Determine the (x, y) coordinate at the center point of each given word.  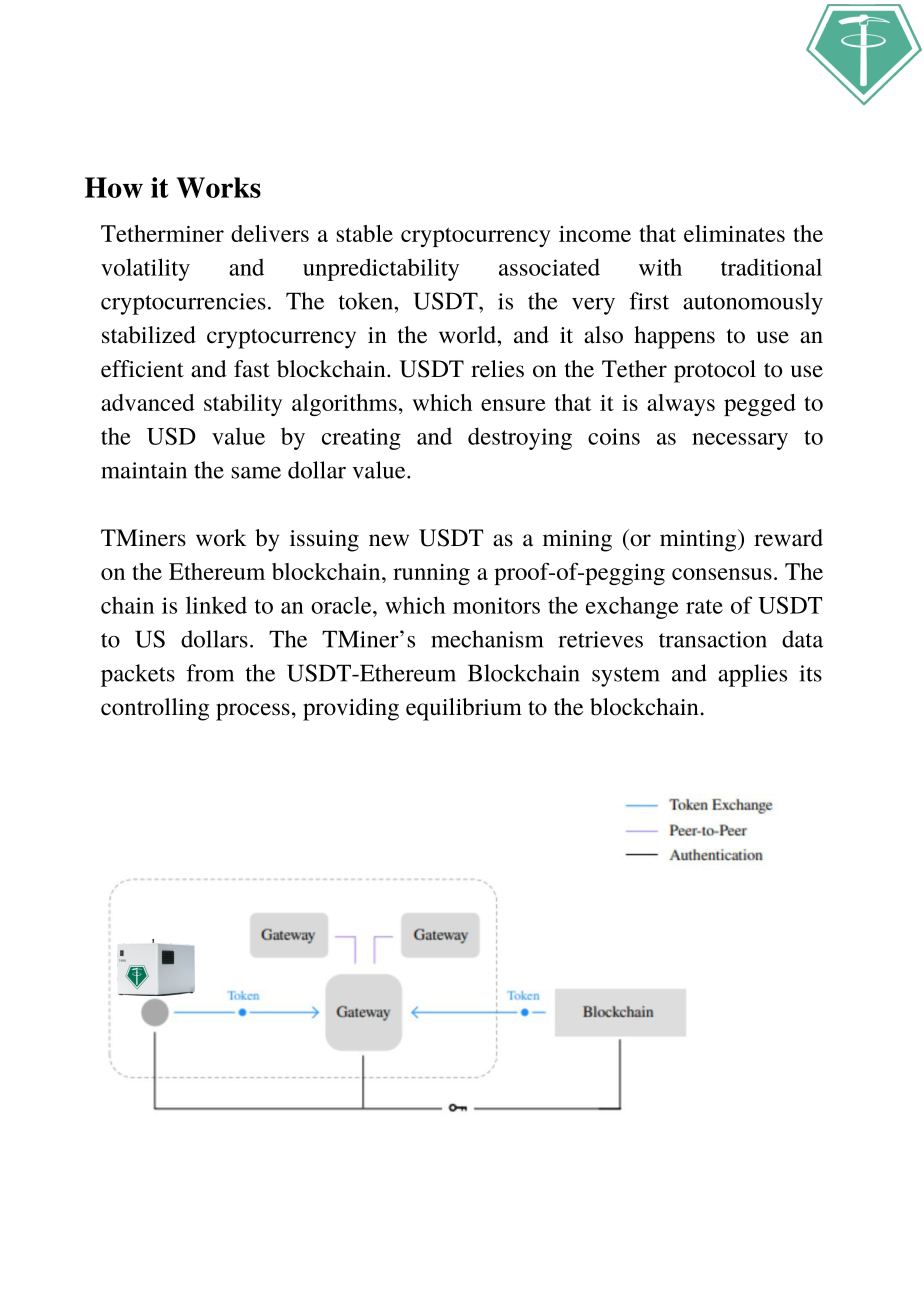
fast (252, 369)
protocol (715, 371)
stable (364, 233)
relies (497, 369)
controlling (155, 709)
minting (699, 540)
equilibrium (464, 709)
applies (752, 675)
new (389, 540)
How (114, 187)
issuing (324, 541)
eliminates (734, 233)
